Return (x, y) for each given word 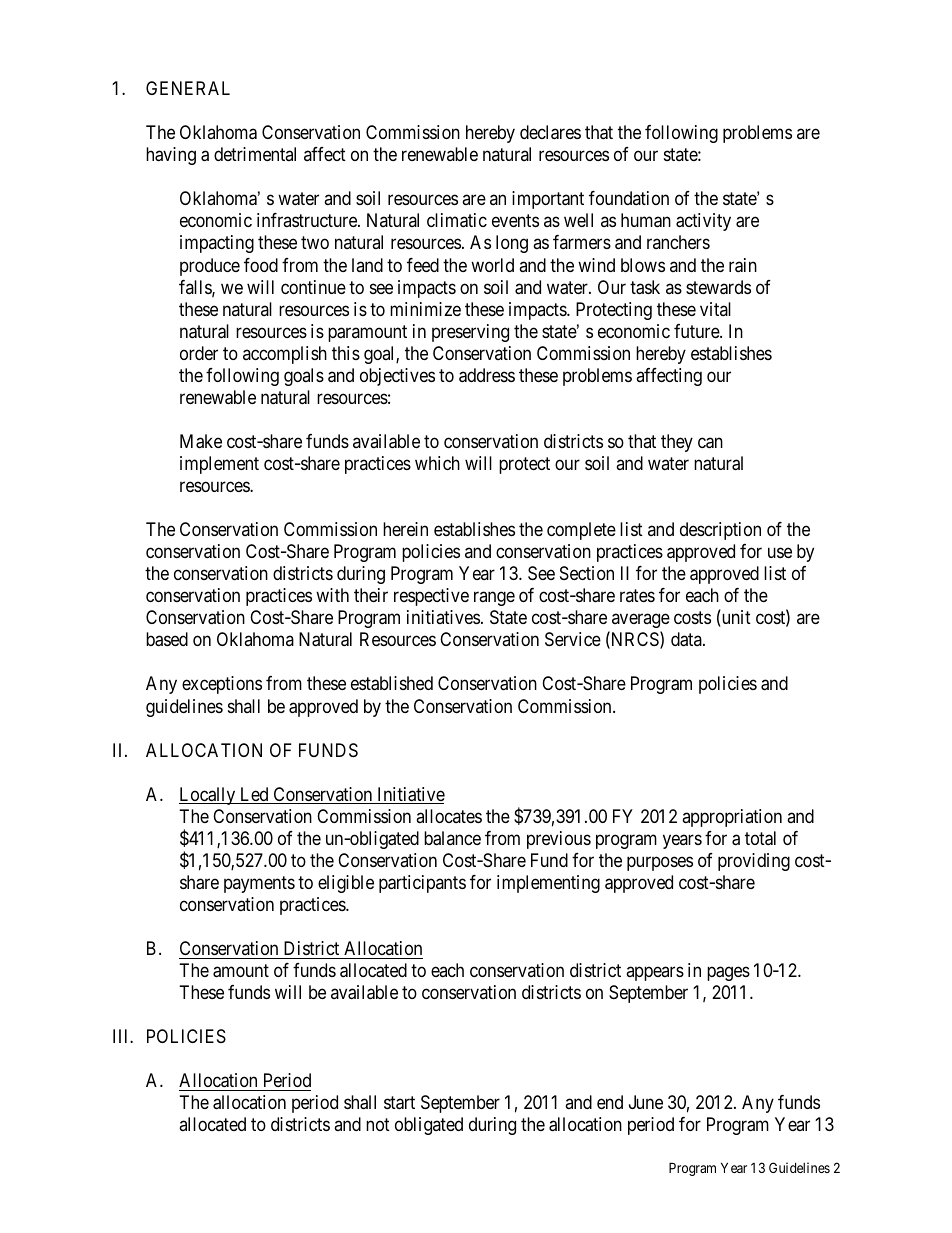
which (437, 463)
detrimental (255, 154)
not (378, 1125)
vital (715, 309)
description (720, 531)
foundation (629, 198)
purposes (660, 863)
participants (422, 884)
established (392, 683)
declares (550, 132)
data (687, 639)
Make (201, 441)
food (261, 265)
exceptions (222, 685)
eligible (346, 884)
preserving (470, 333)
